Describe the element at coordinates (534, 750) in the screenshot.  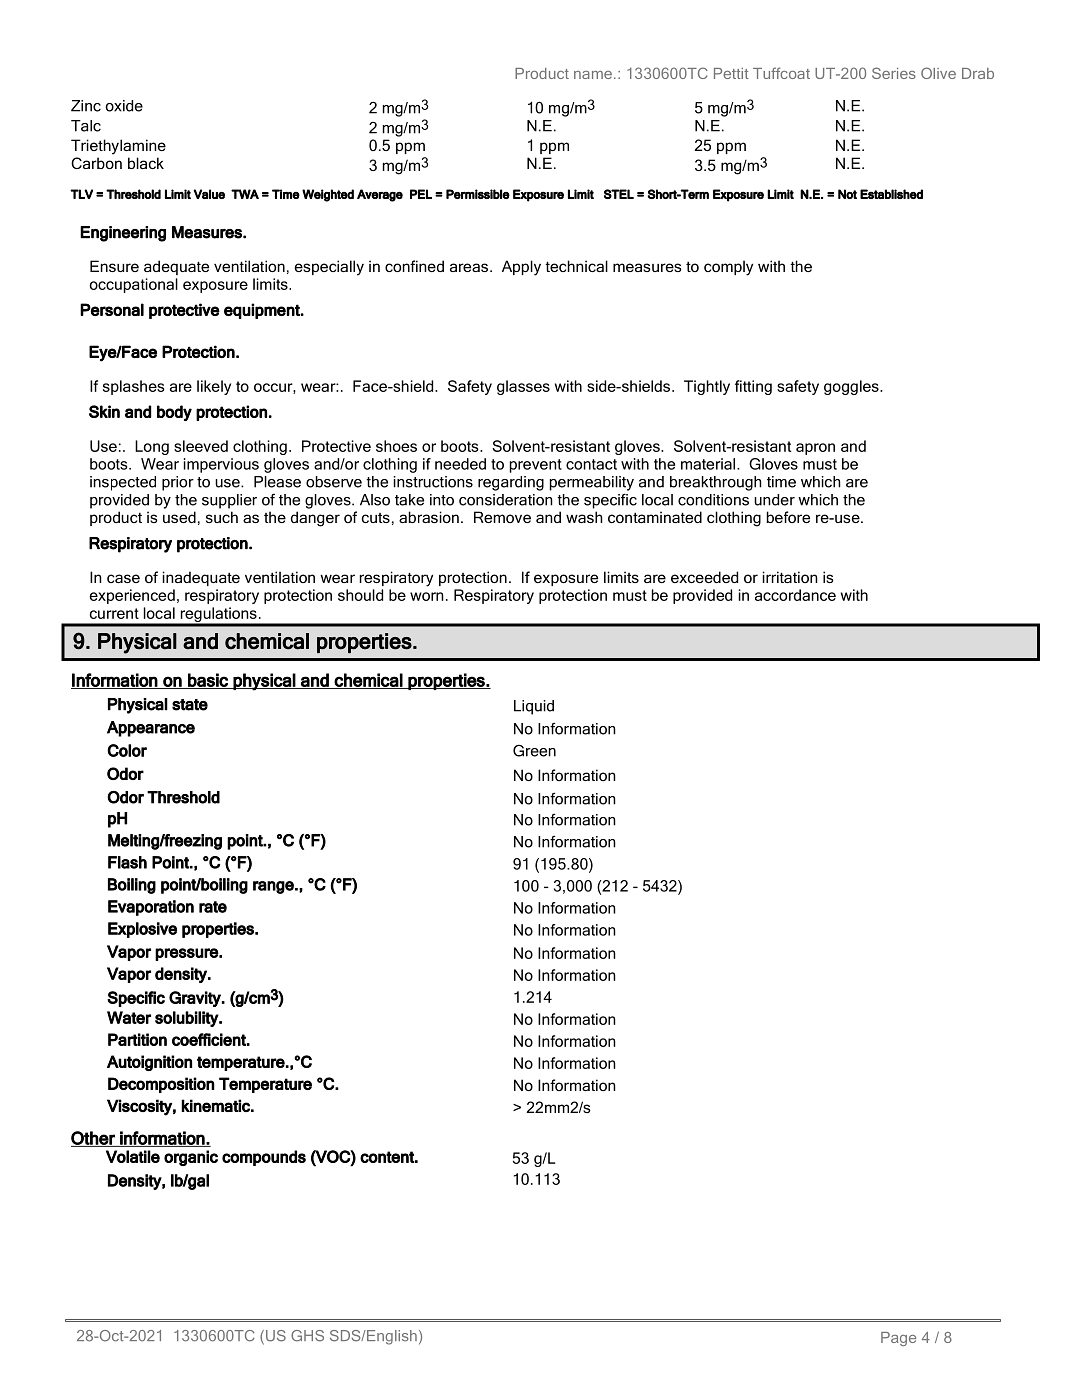
I see `Green` at that location.
